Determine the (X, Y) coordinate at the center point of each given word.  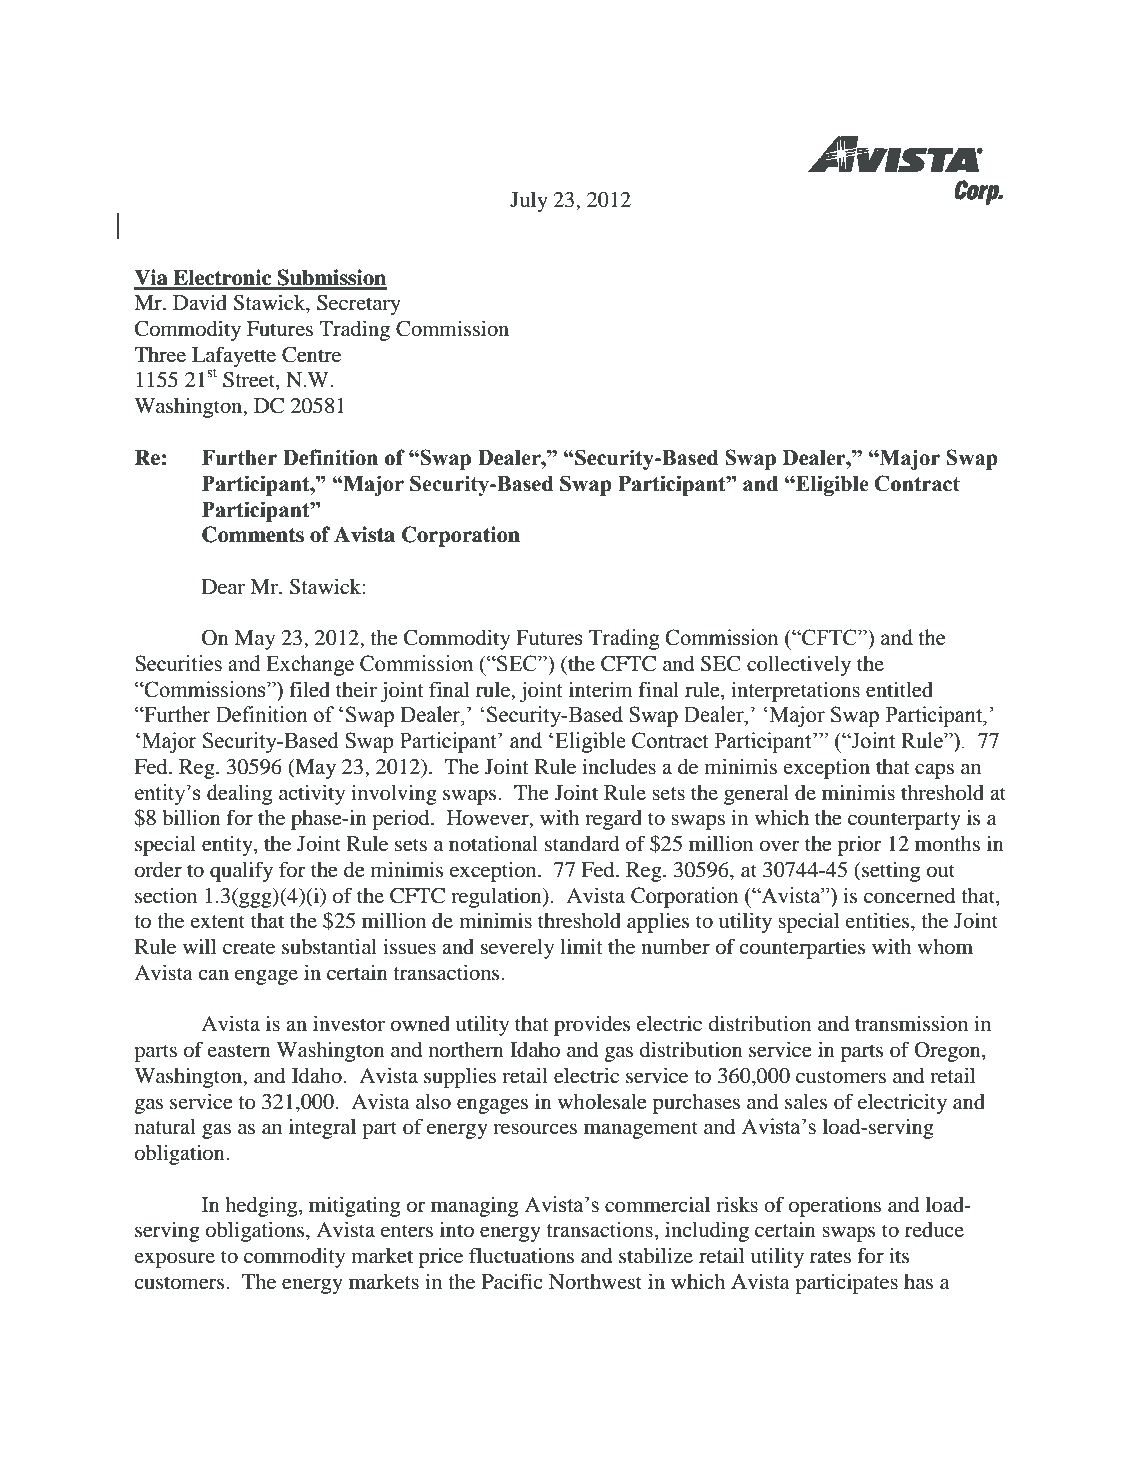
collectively (799, 665)
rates (830, 1257)
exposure (174, 1260)
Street (250, 381)
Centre (311, 355)
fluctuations (521, 1255)
